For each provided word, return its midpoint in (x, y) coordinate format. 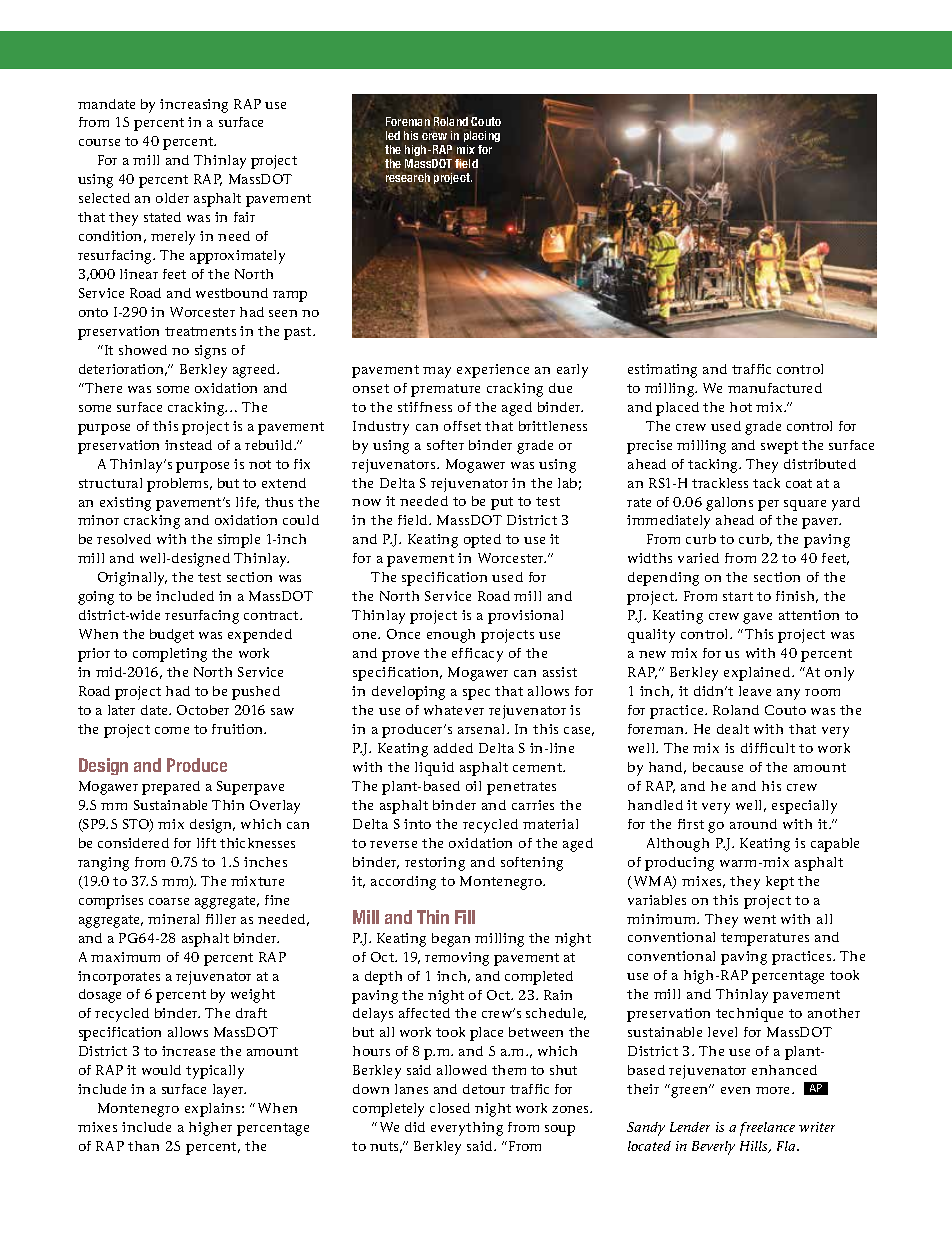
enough (451, 636)
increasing (194, 106)
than (143, 1146)
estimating (662, 371)
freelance (767, 1129)
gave (757, 618)
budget (172, 636)
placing (482, 136)
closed (450, 1108)
